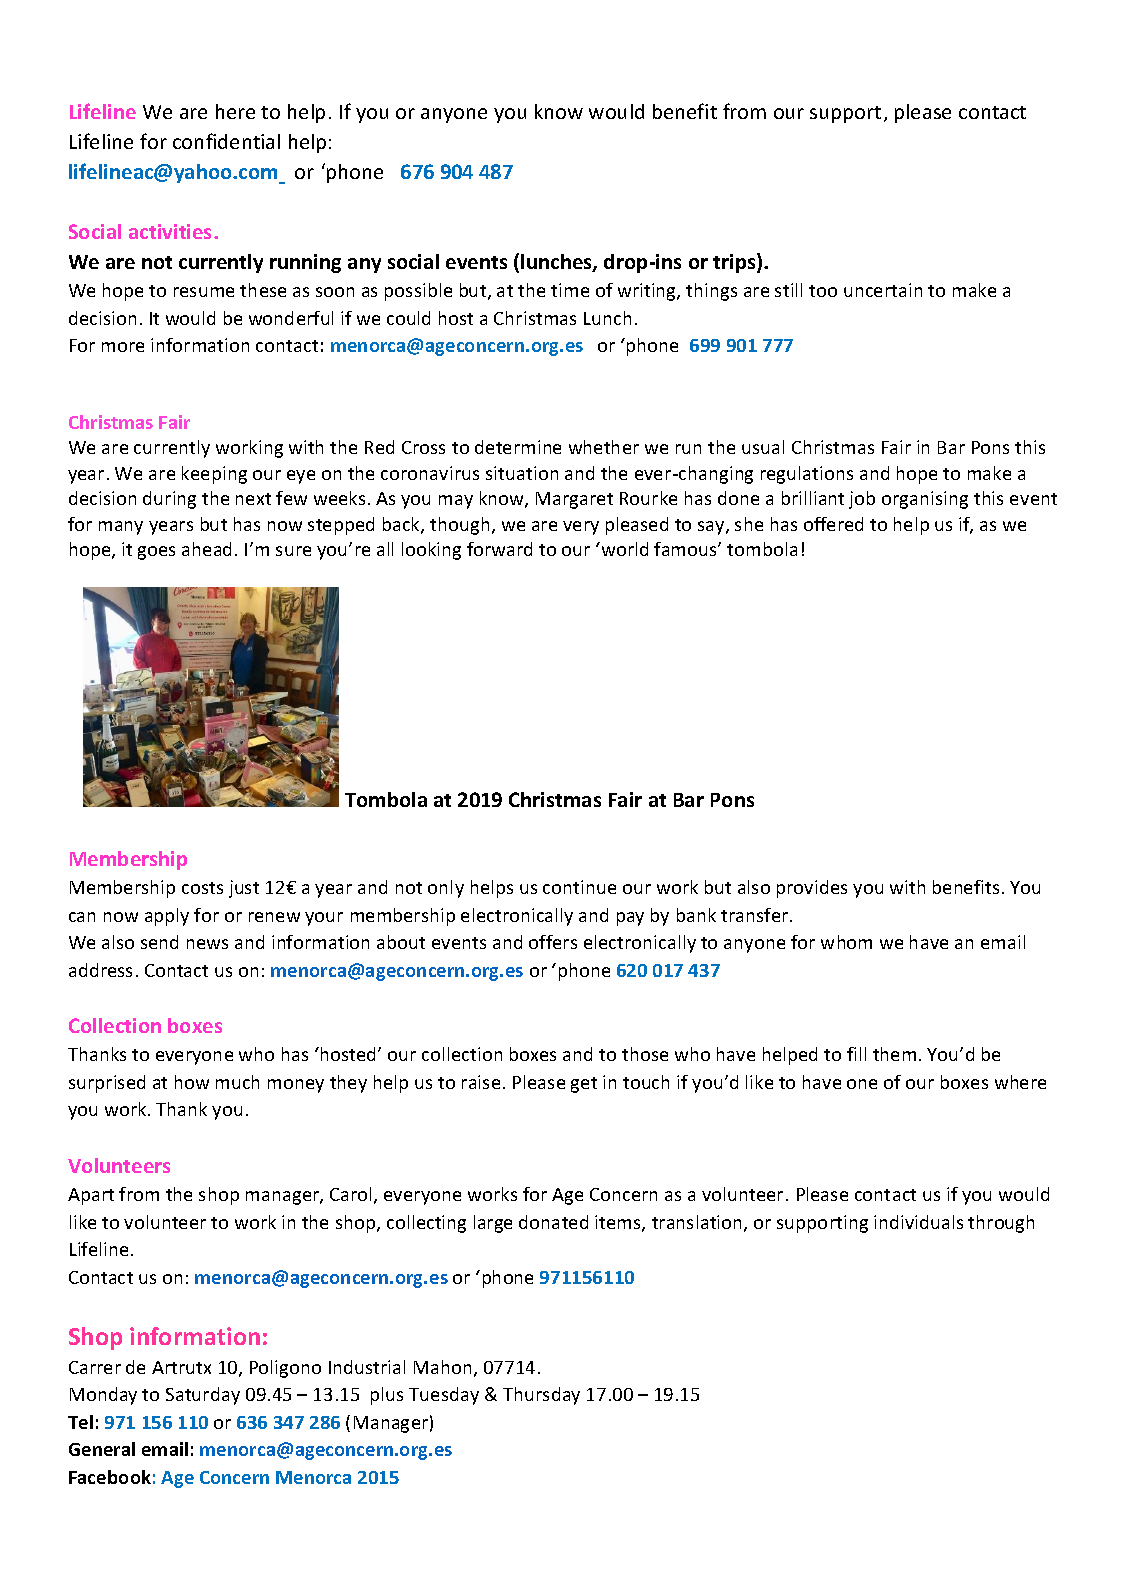  Describe the element at coordinates (192, 1082) in the document. I see `how` at that location.
